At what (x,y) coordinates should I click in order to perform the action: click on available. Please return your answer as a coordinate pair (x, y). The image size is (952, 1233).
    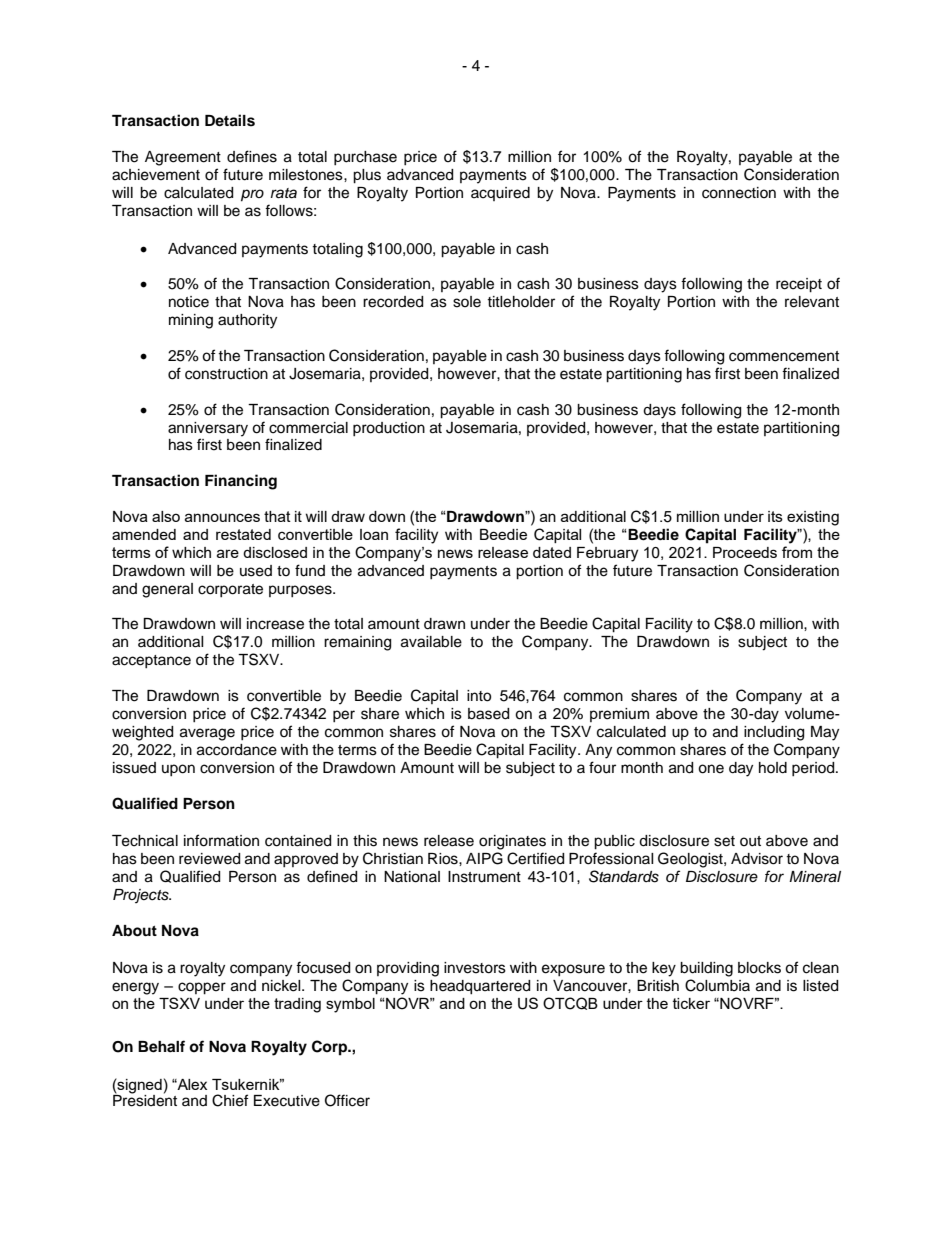
    Looking at the image, I should click on (431, 642).
